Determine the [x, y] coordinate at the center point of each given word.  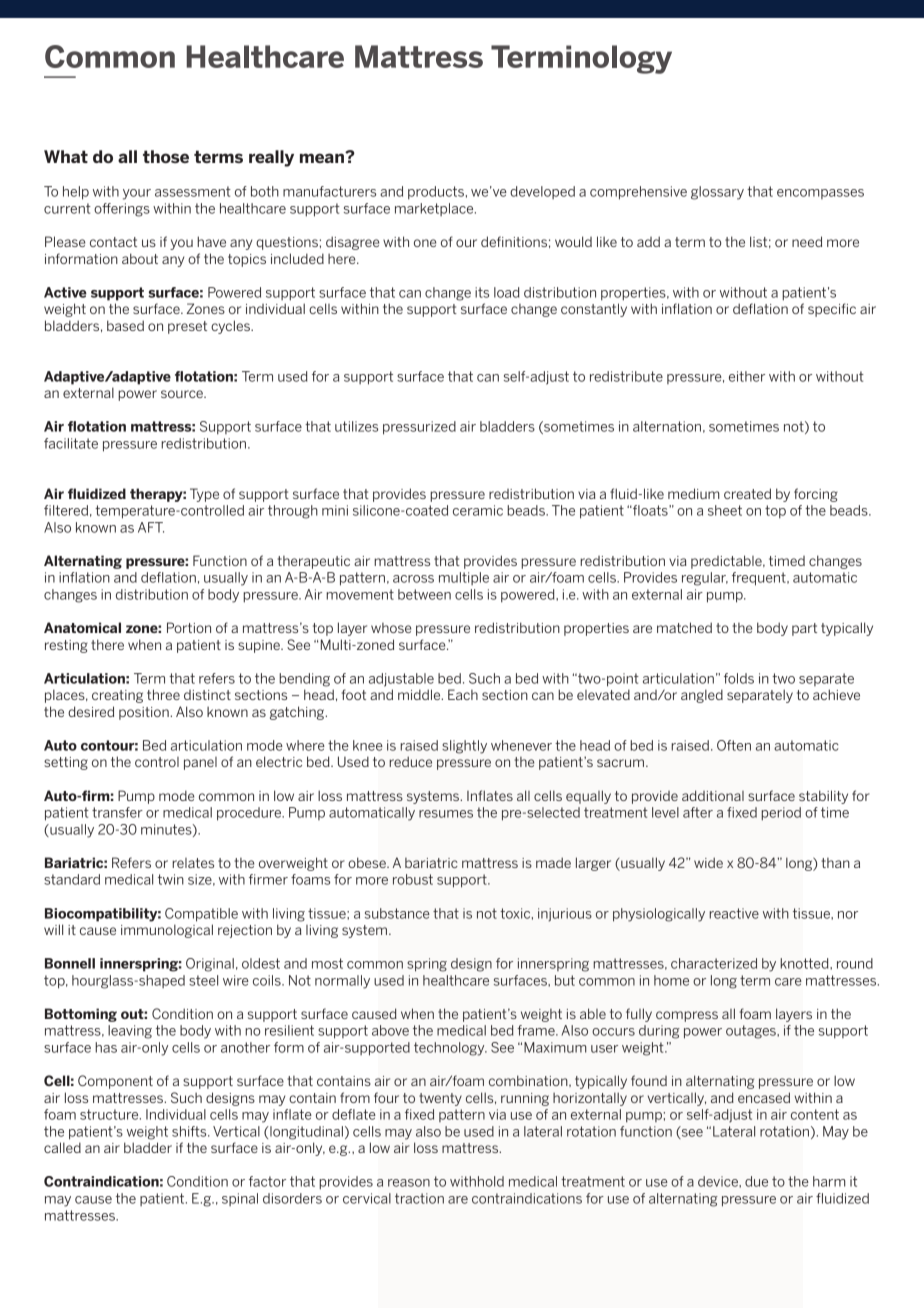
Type [204, 495]
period [781, 814]
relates [193, 863]
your [137, 194]
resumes [446, 814]
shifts [190, 1131]
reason [409, 1183]
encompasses [820, 194]
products [436, 193]
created [747, 493]
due [756, 1181]
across [413, 579]
